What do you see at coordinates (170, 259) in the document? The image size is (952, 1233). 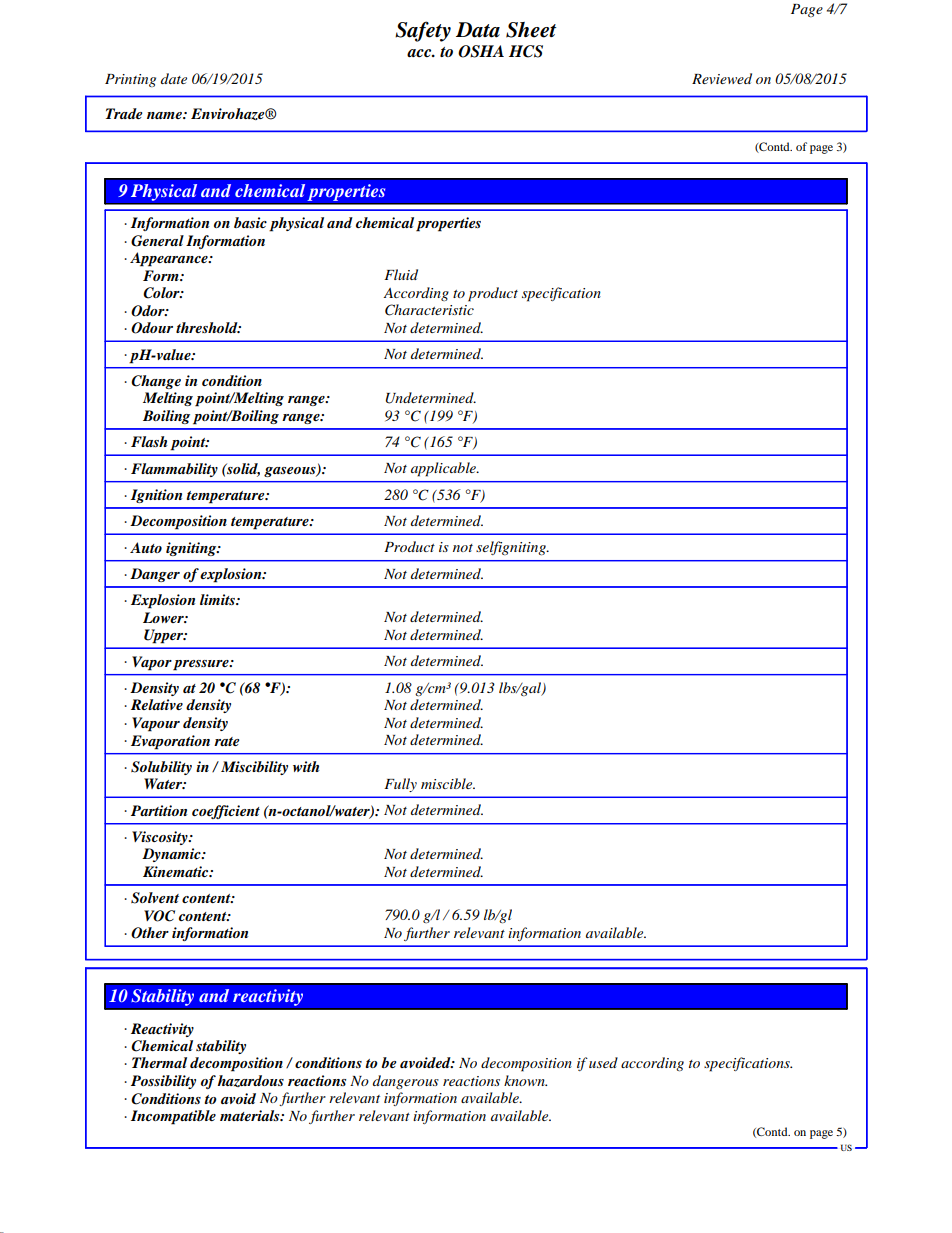 I see `Appearance` at bounding box center [170, 259].
